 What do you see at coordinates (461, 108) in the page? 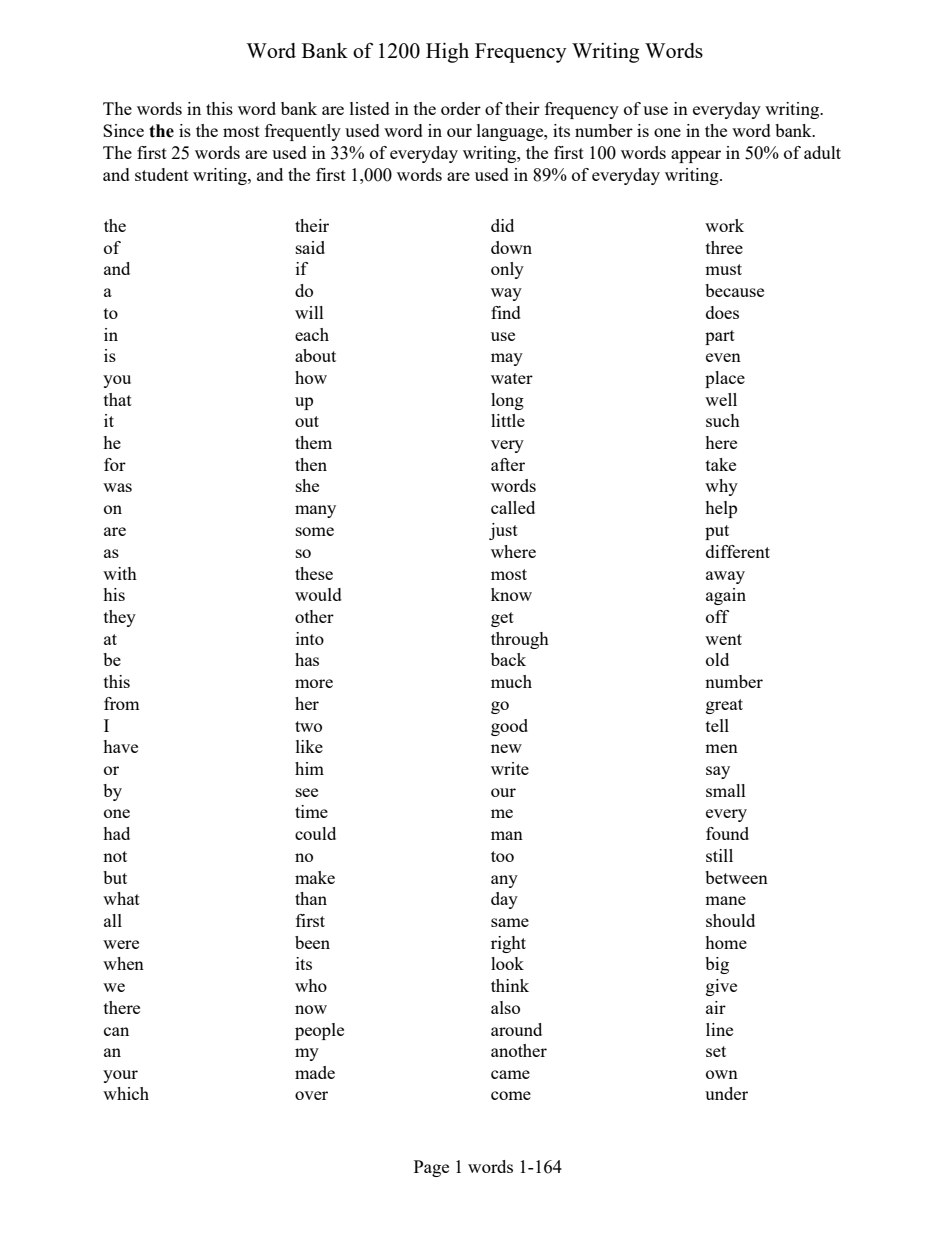
I see `order` at bounding box center [461, 108].
